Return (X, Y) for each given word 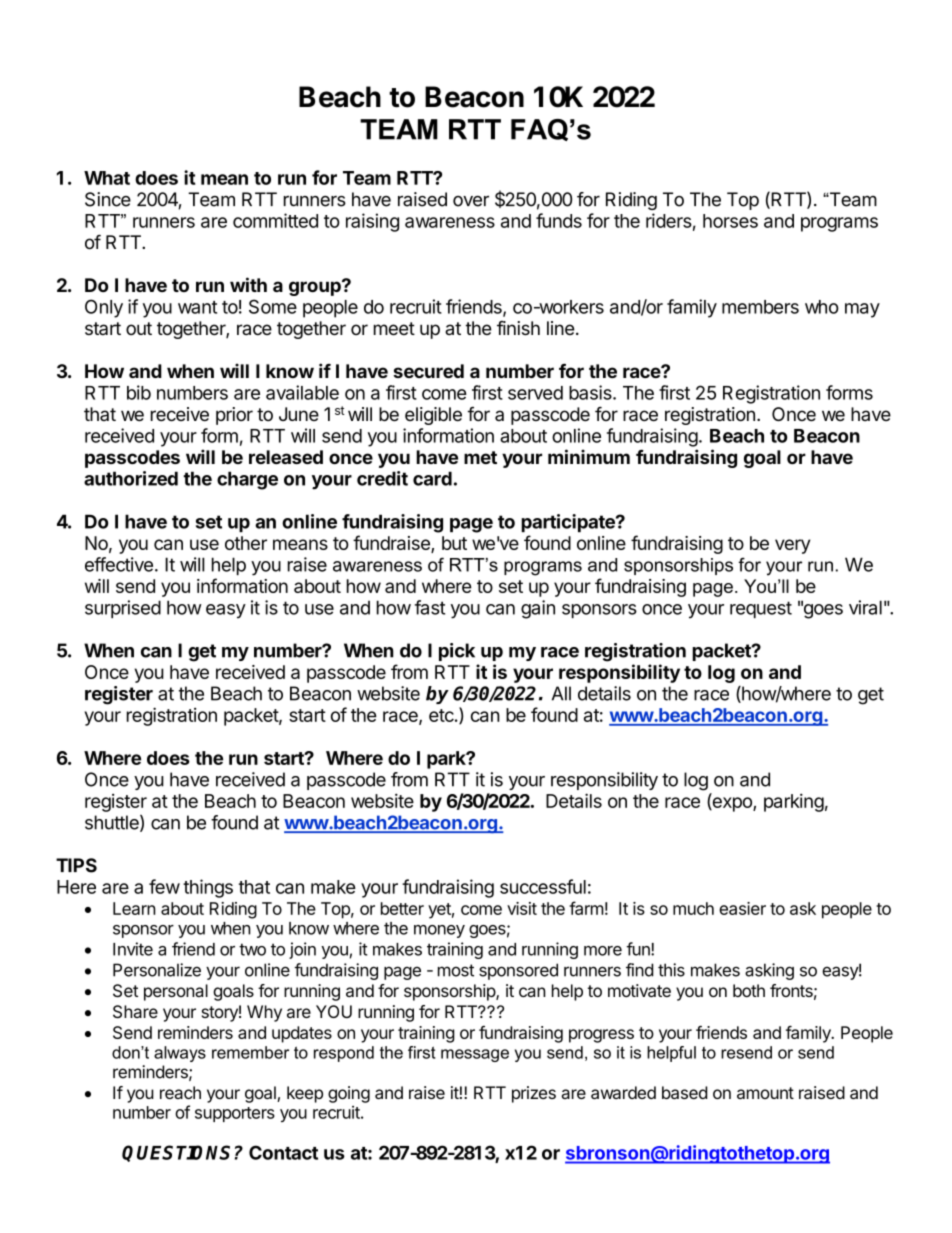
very (792, 546)
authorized (131, 478)
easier (742, 908)
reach (180, 1092)
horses (730, 221)
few (164, 886)
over (471, 201)
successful (543, 886)
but (454, 543)
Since (108, 199)
